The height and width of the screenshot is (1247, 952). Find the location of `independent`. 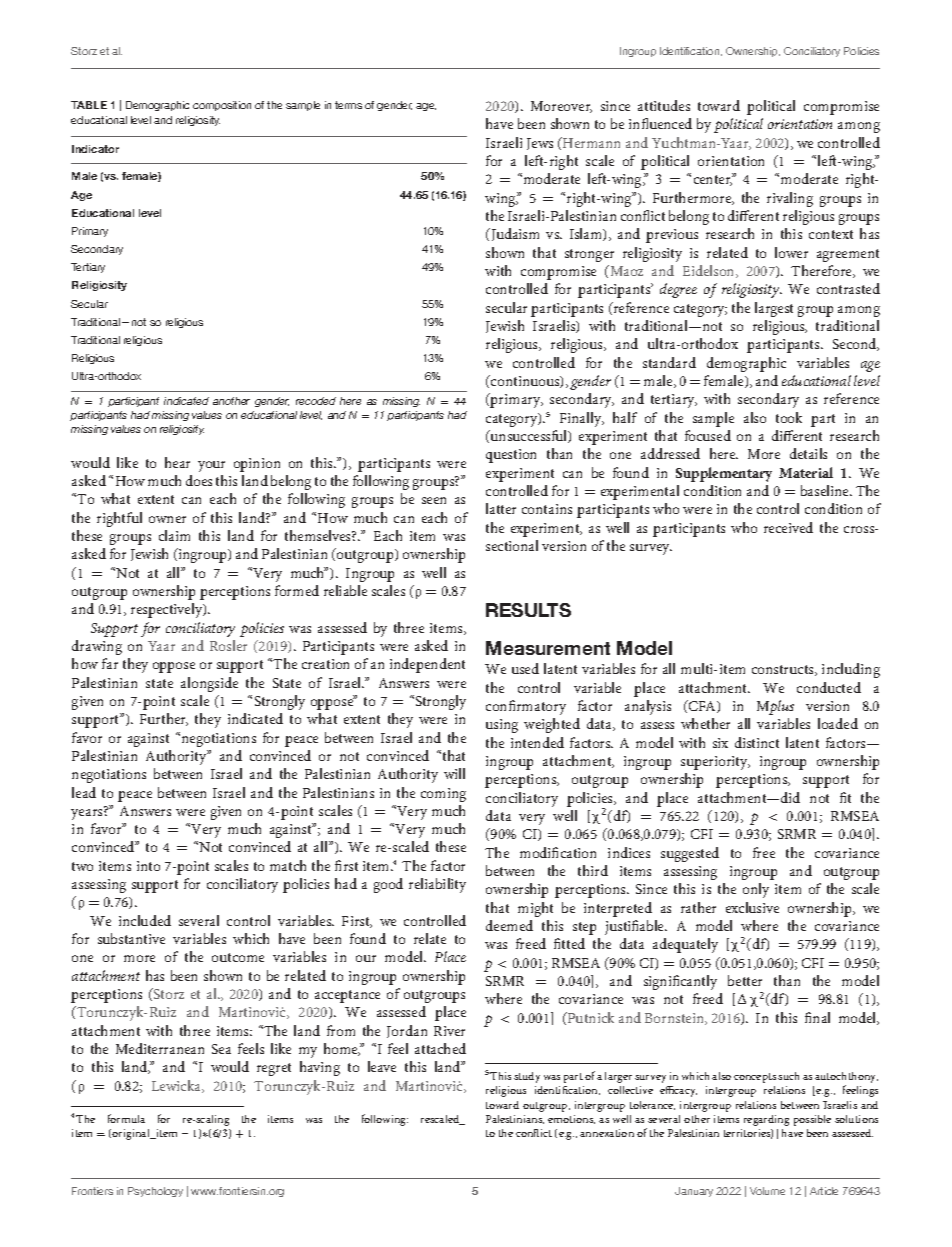

independent is located at coordinates (427, 665).
